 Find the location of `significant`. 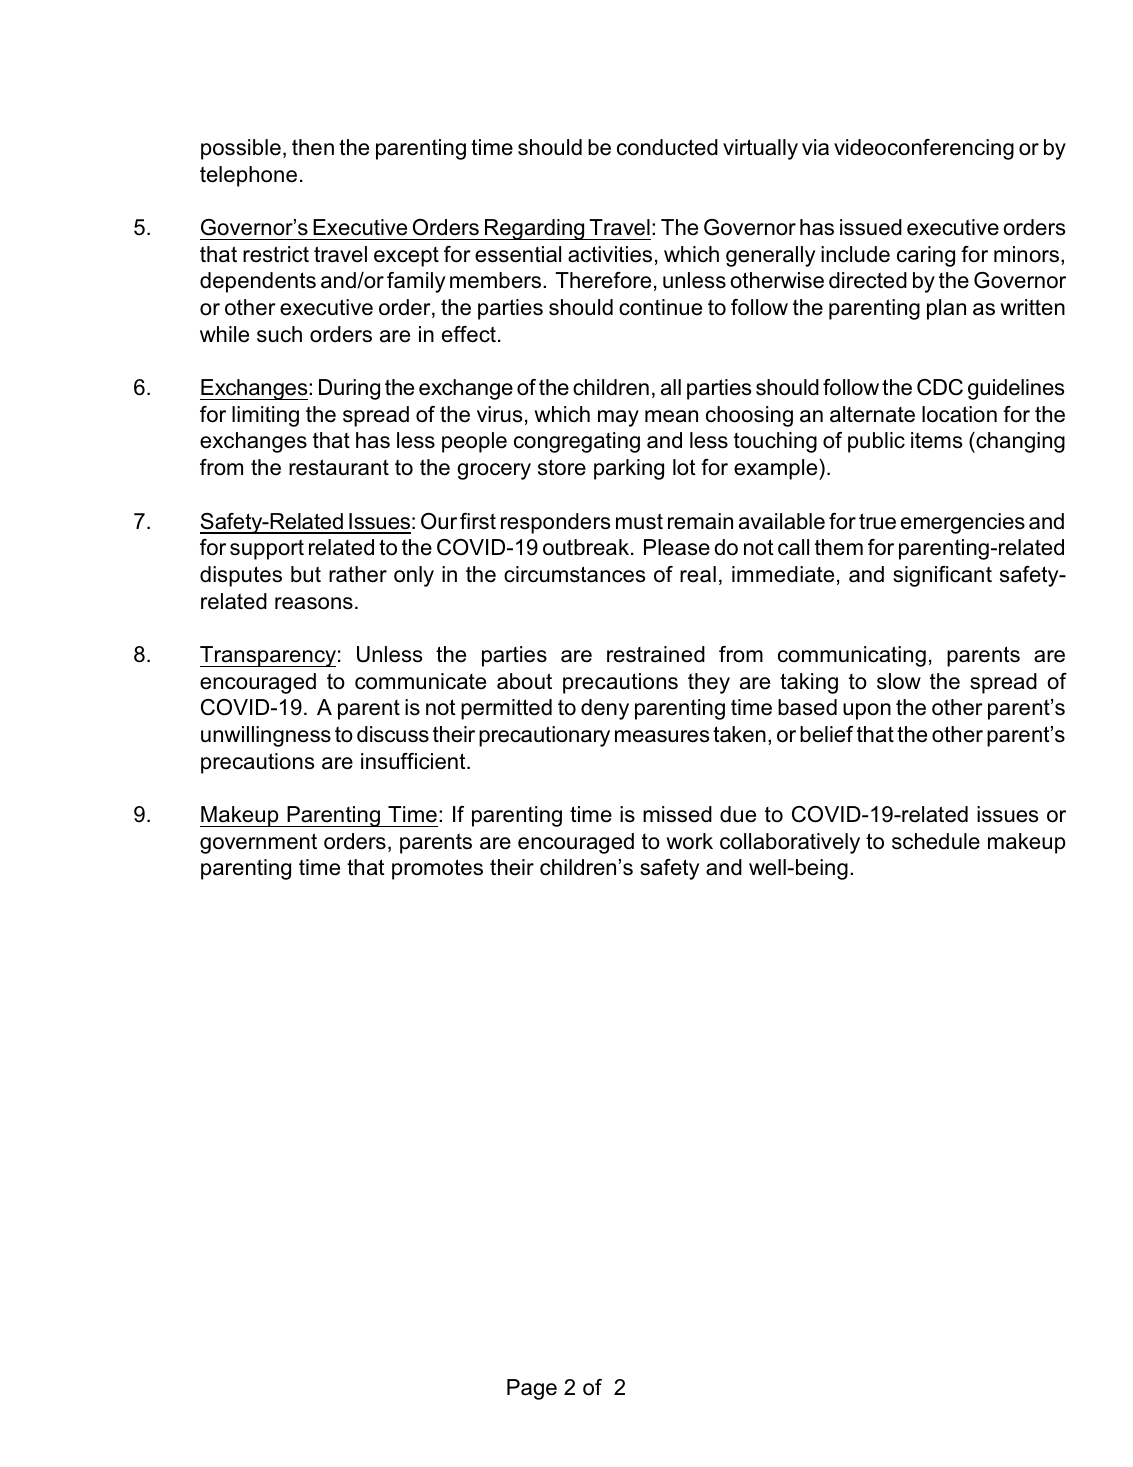

significant is located at coordinates (942, 576).
